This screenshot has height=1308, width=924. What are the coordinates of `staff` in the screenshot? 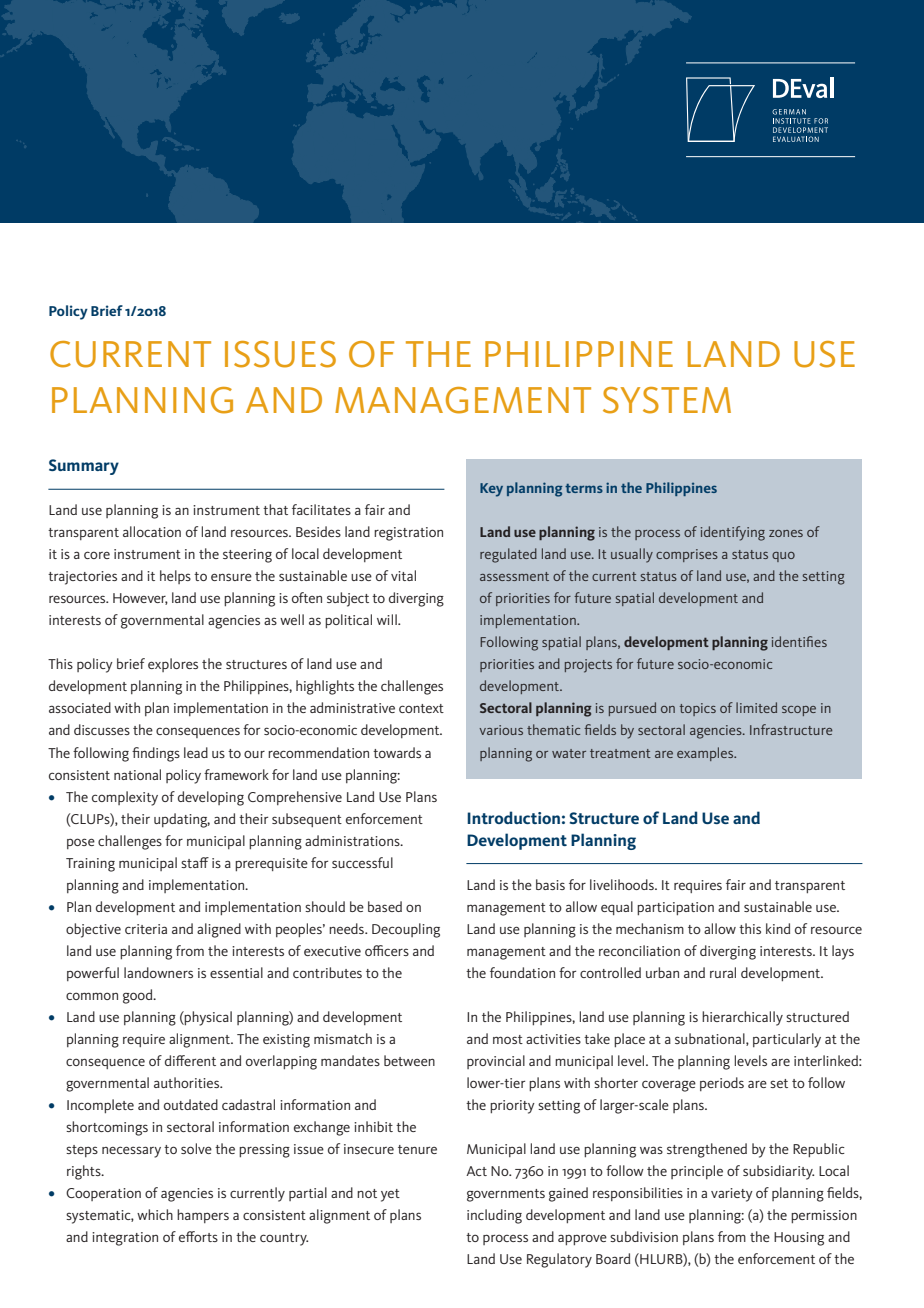 It's located at (195, 862).
